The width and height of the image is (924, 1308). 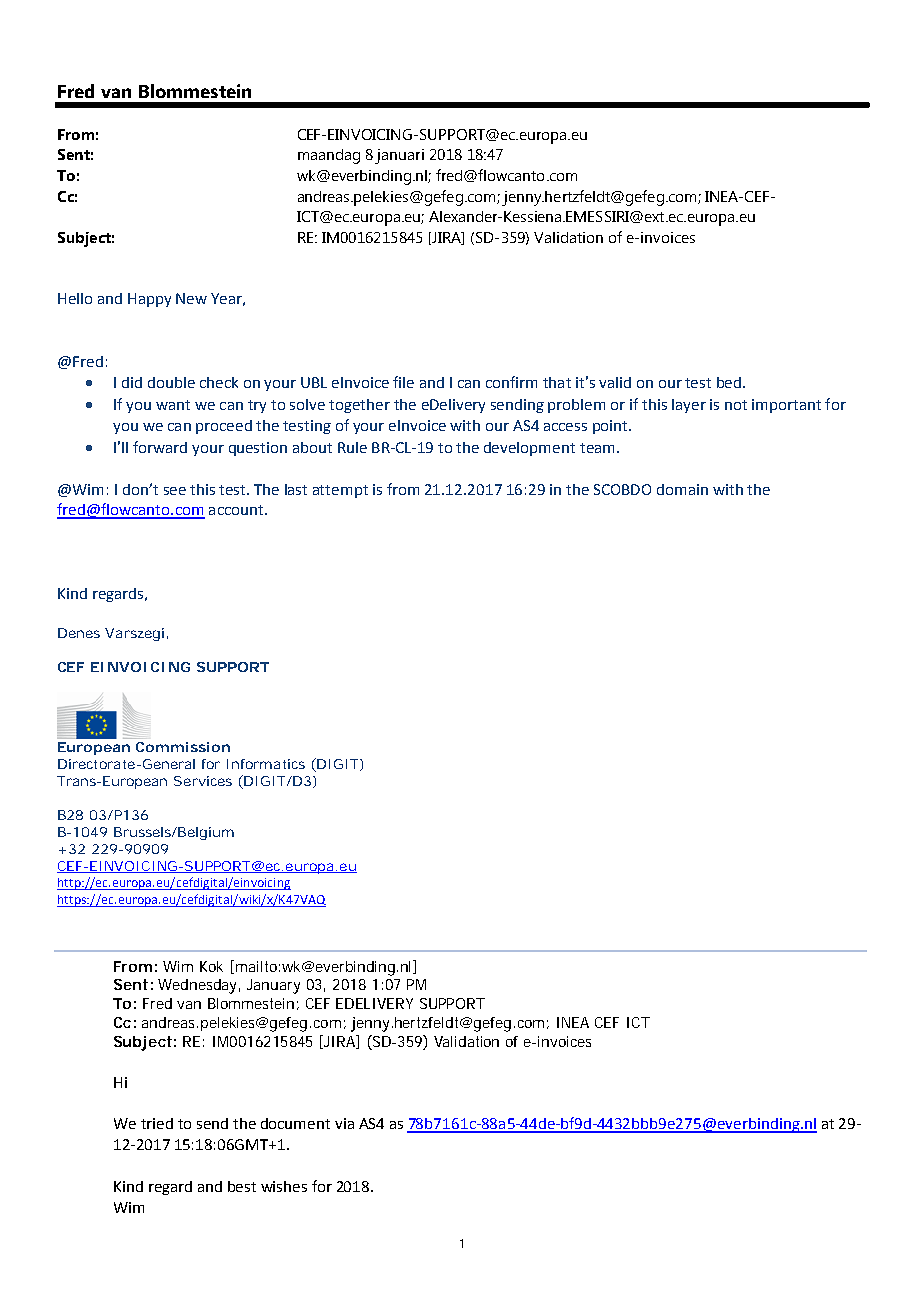 What do you see at coordinates (399, 156) in the image?
I see `januari` at bounding box center [399, 156].
